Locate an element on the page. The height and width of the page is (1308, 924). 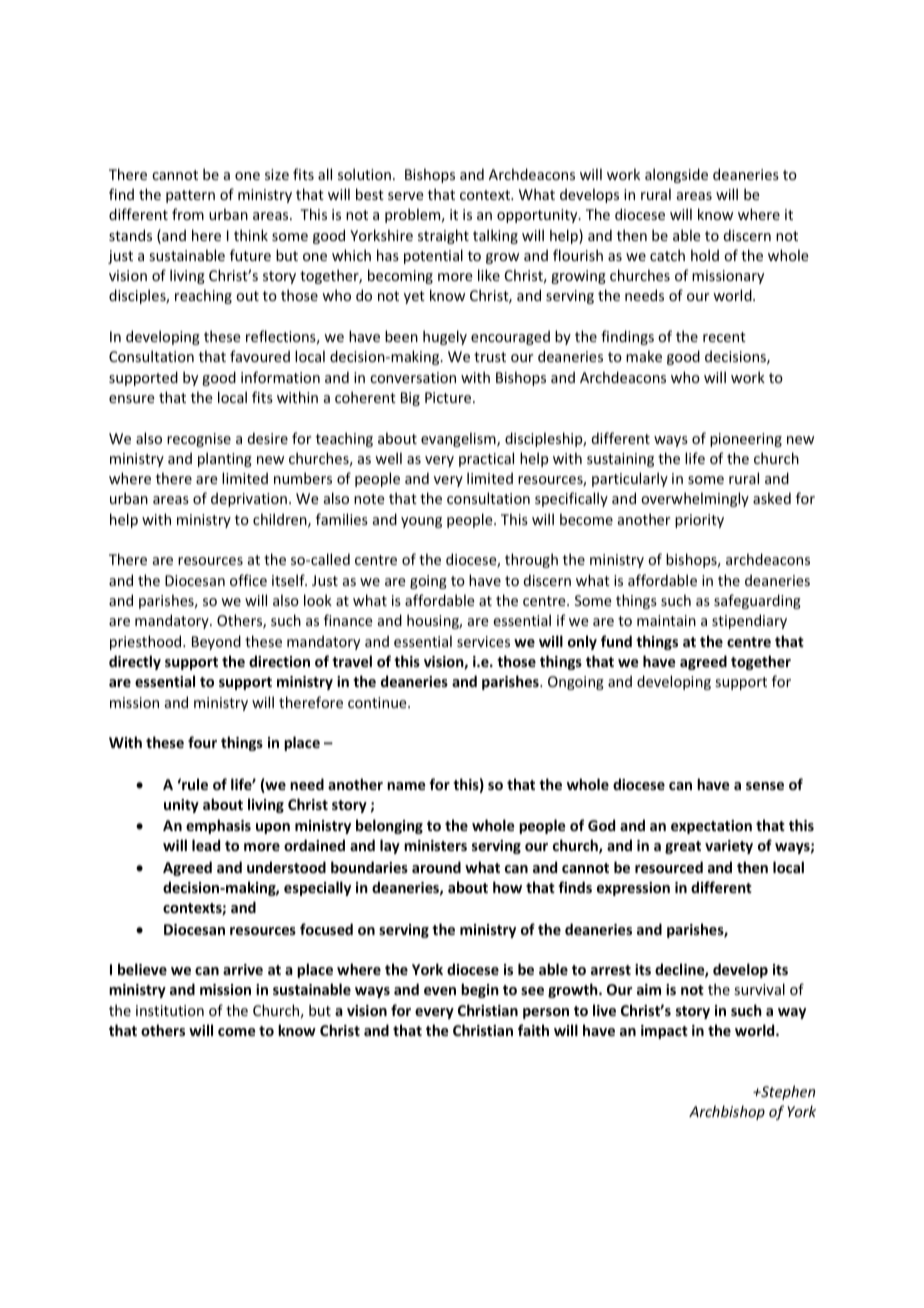
variety is located at coordinates (729, 847).
